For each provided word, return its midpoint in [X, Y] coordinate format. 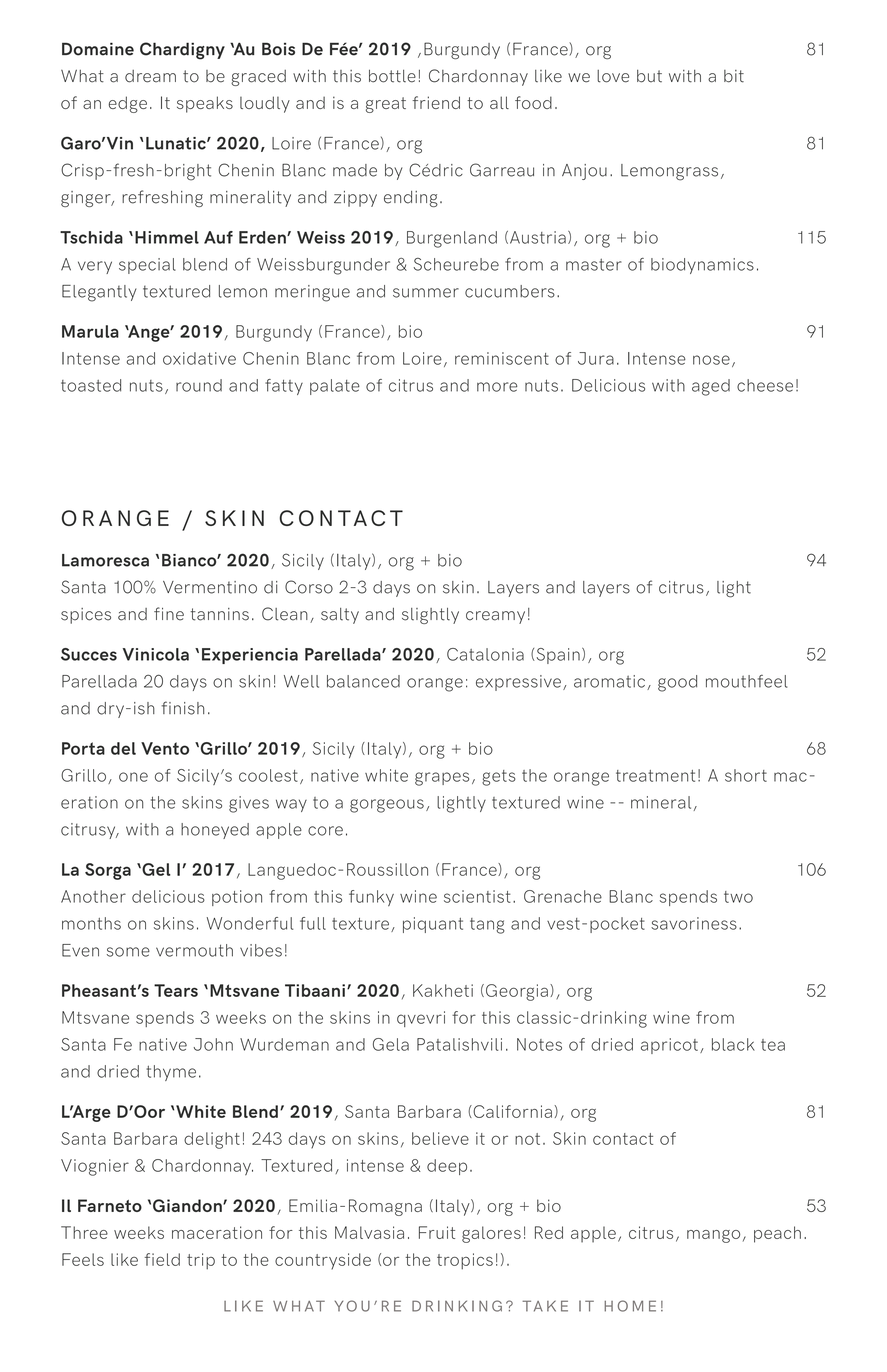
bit [734, 76]
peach [777, 1234]
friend [436, 102]
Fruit [437, 1232]
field [162, 1259]
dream [150, 76]
